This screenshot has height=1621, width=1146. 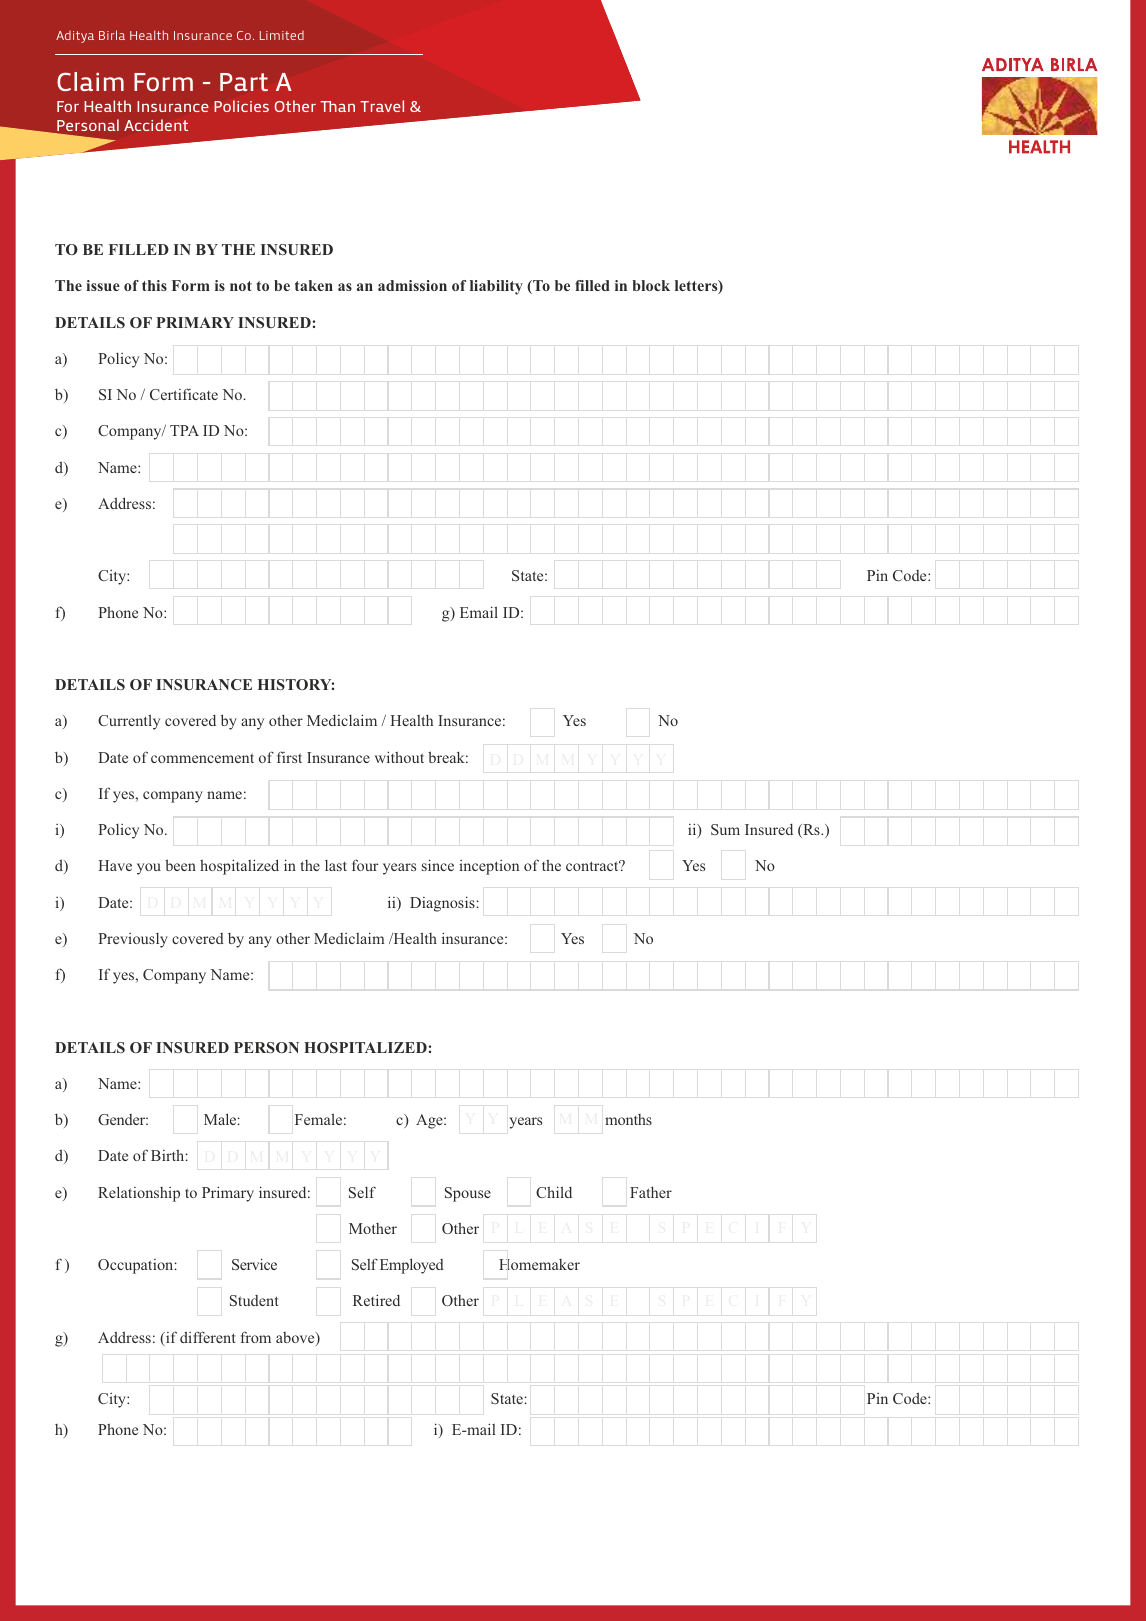 What do you see at coordinates (156, 125) in the screenshot?
I see `Accident` at bounding box center [156, 125].
